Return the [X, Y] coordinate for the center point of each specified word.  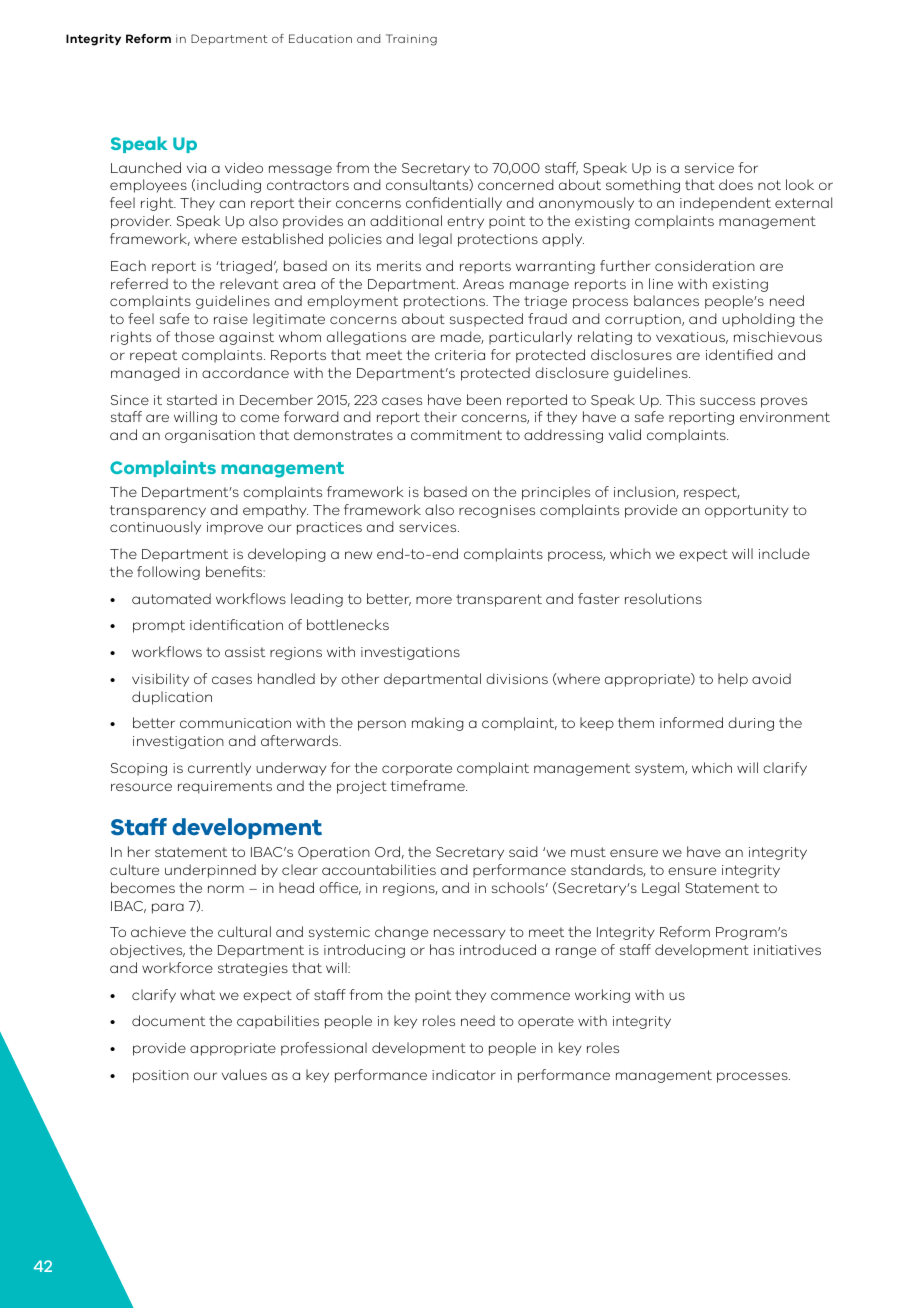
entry [465, 222]
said [523, 851]
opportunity [747, 511]
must [588, 852]
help [733, 680]
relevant [249, 283]
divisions [517, 678]
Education [320, 38]
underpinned [210, 871]
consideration [705, 265]
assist [245, 652]
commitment [456, 435]
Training [411, 40]
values [244, 1074]
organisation [210, 436]
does [736, 184]
